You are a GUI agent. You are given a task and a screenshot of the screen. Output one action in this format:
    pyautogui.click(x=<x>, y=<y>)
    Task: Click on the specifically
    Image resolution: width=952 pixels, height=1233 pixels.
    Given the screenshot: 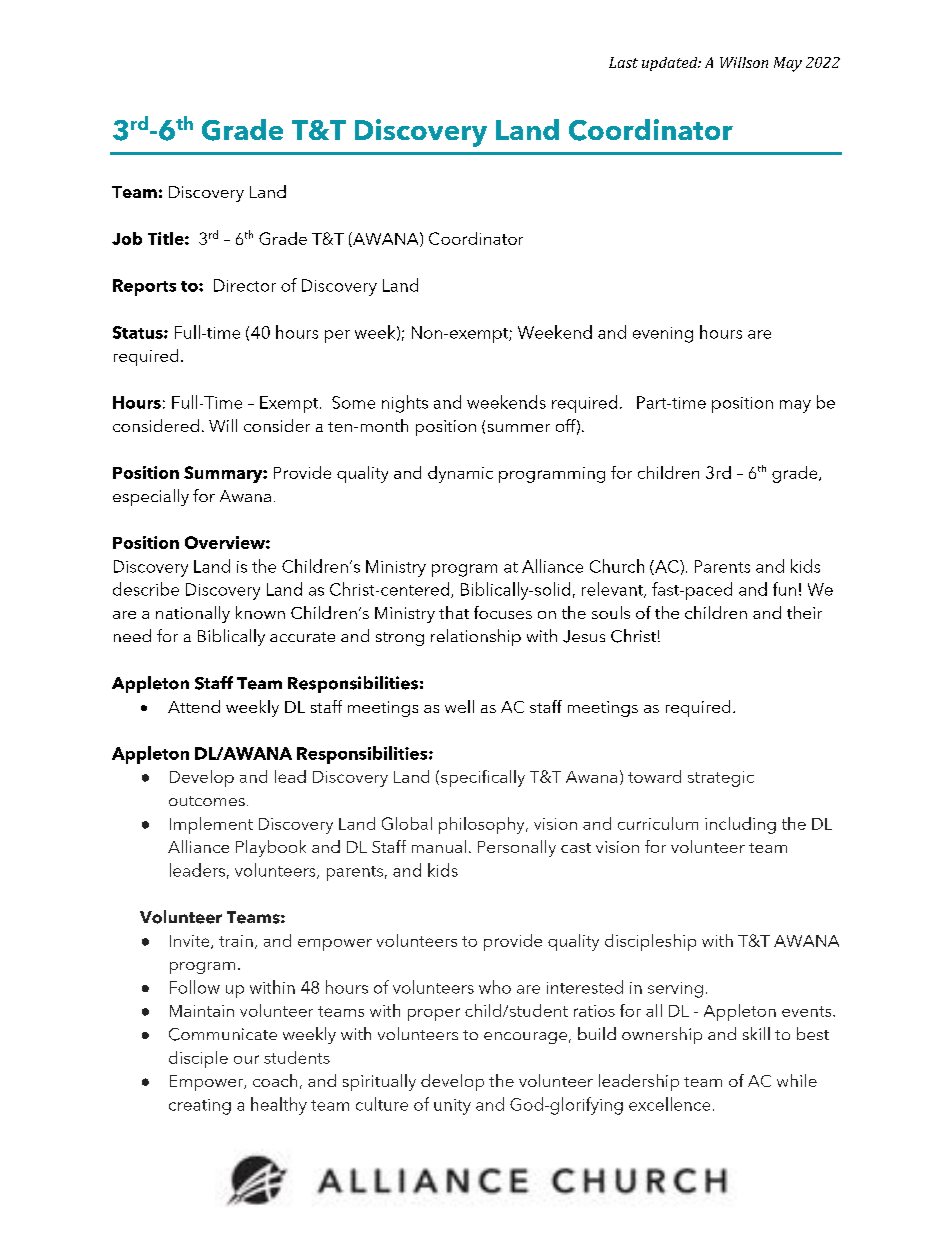 What is the action you would take?
    pyautogui.click(x=483, y=778)
